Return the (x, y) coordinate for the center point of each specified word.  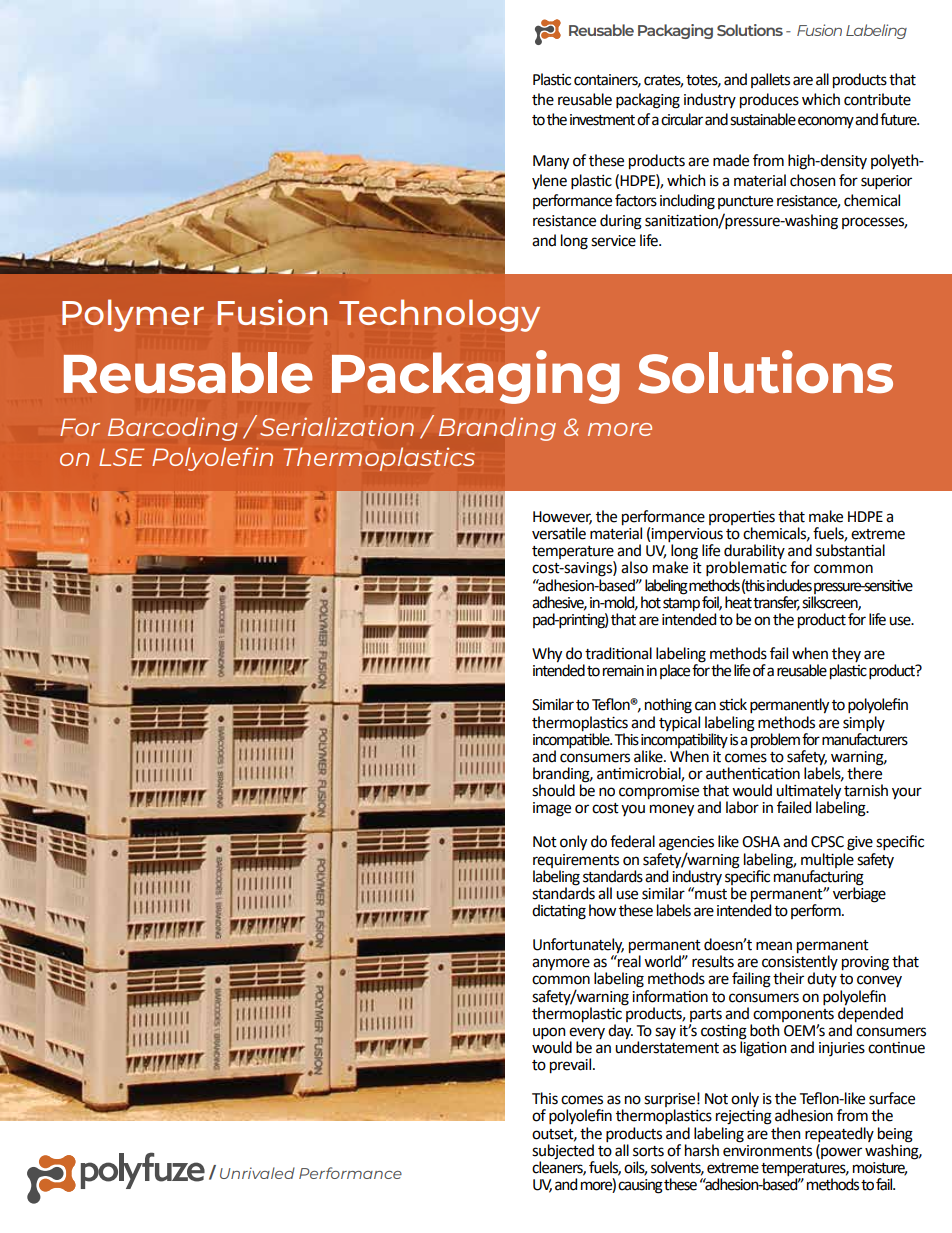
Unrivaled (257, 1173)
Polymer (133, 315)
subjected (563, 1150)
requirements (576, 861)
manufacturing (819, 876)
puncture (745, 202)
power (840, 1152)
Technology (439, 315)
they (846, 656)
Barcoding (172, 429)
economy (826, 122)
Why (547, 655)
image (552, 809)
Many (551, 162)
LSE (121, 457)
